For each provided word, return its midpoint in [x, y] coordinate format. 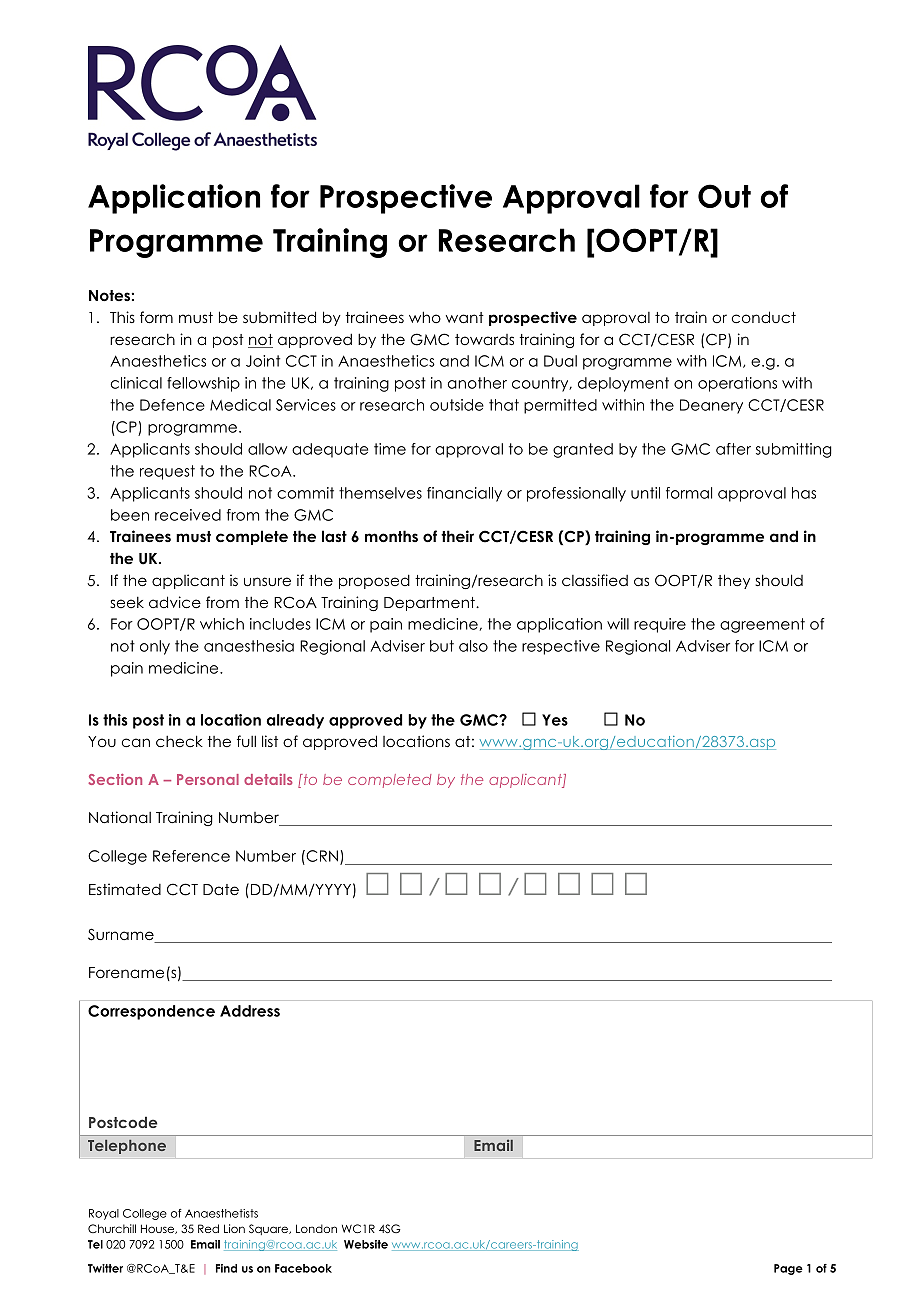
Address [250, 1011]
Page [788, 1269]
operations [737, 384]
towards [484, 339]
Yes [555, 720]
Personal [208, 779]
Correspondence [151, 1012]
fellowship [203, 384]
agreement [762, 625]
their [457, 536]
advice [175, 602]
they [734, 581]
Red [208, 1228]
